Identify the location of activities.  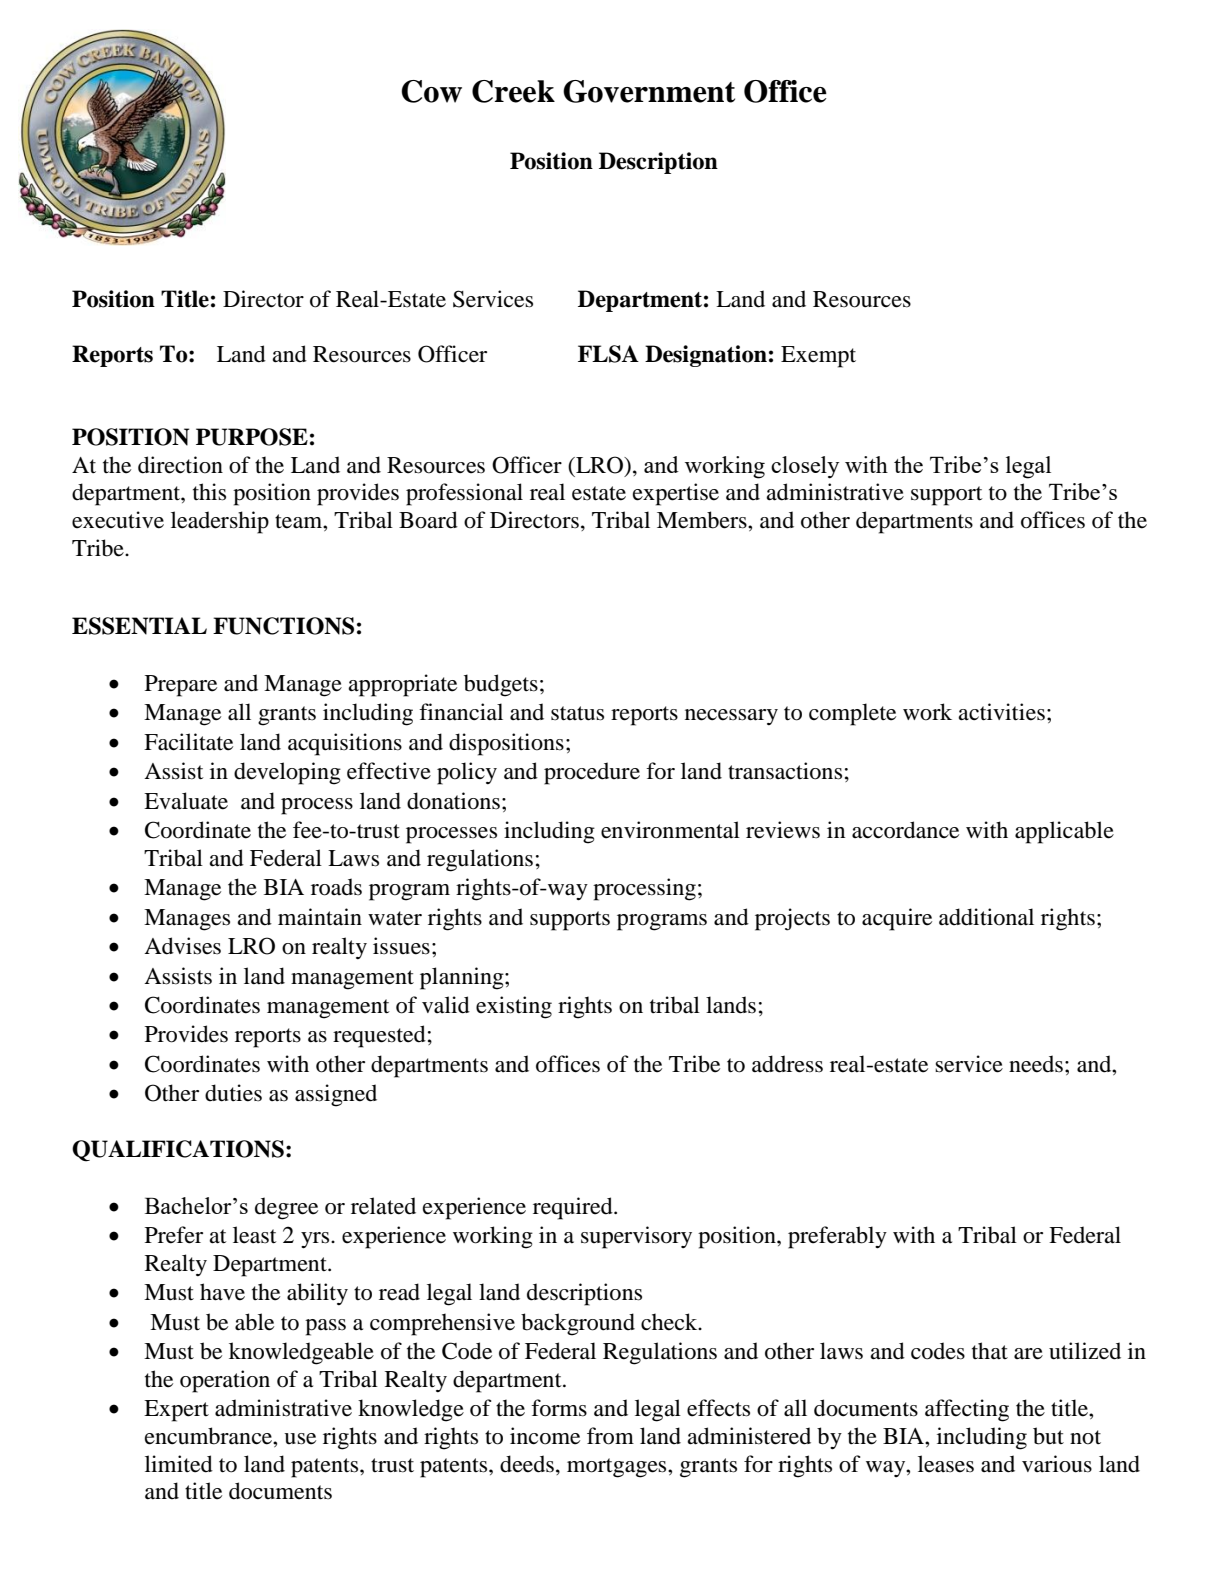
(1001, 712).
